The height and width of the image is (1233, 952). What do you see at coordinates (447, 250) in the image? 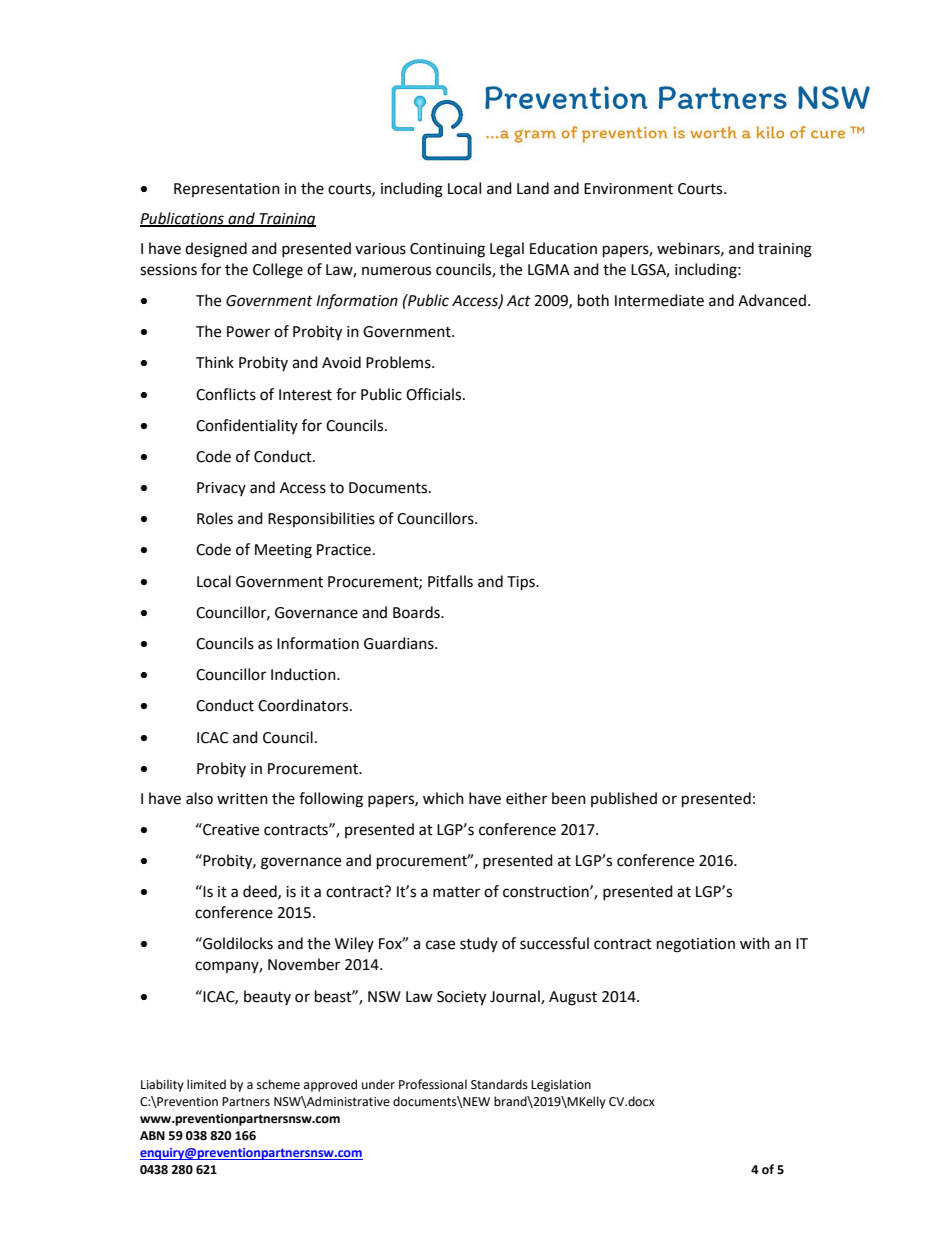
I see `Continuing` at bounding box center [447, 250].
